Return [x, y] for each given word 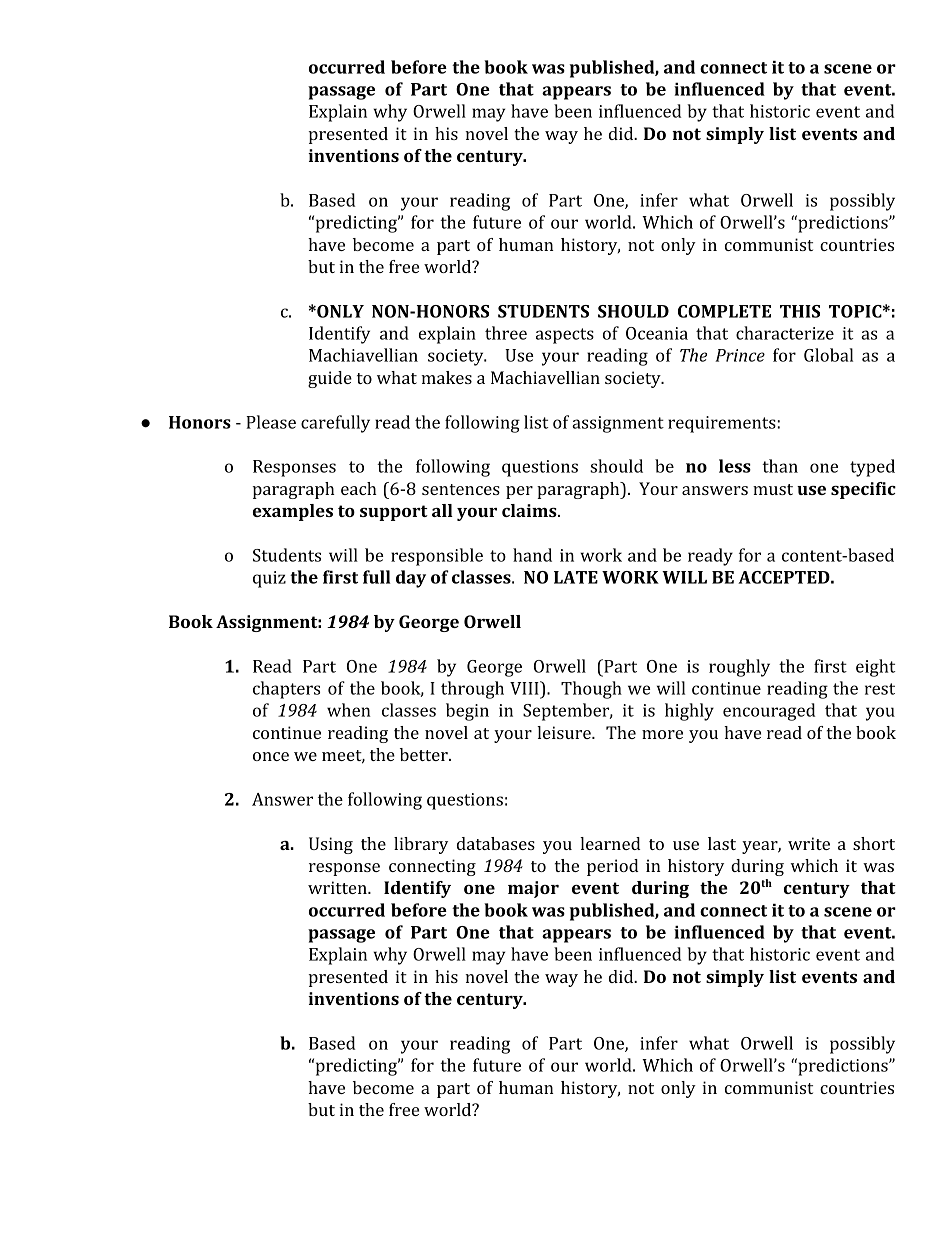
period [612, 867]
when [348, 710]
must [773, 489]
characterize [785, 333]
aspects [565, 336]
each [359, 488]
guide [330, 379]
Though [591, 690]
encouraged [769, 712]
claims [530, 510]
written [338, 887]
